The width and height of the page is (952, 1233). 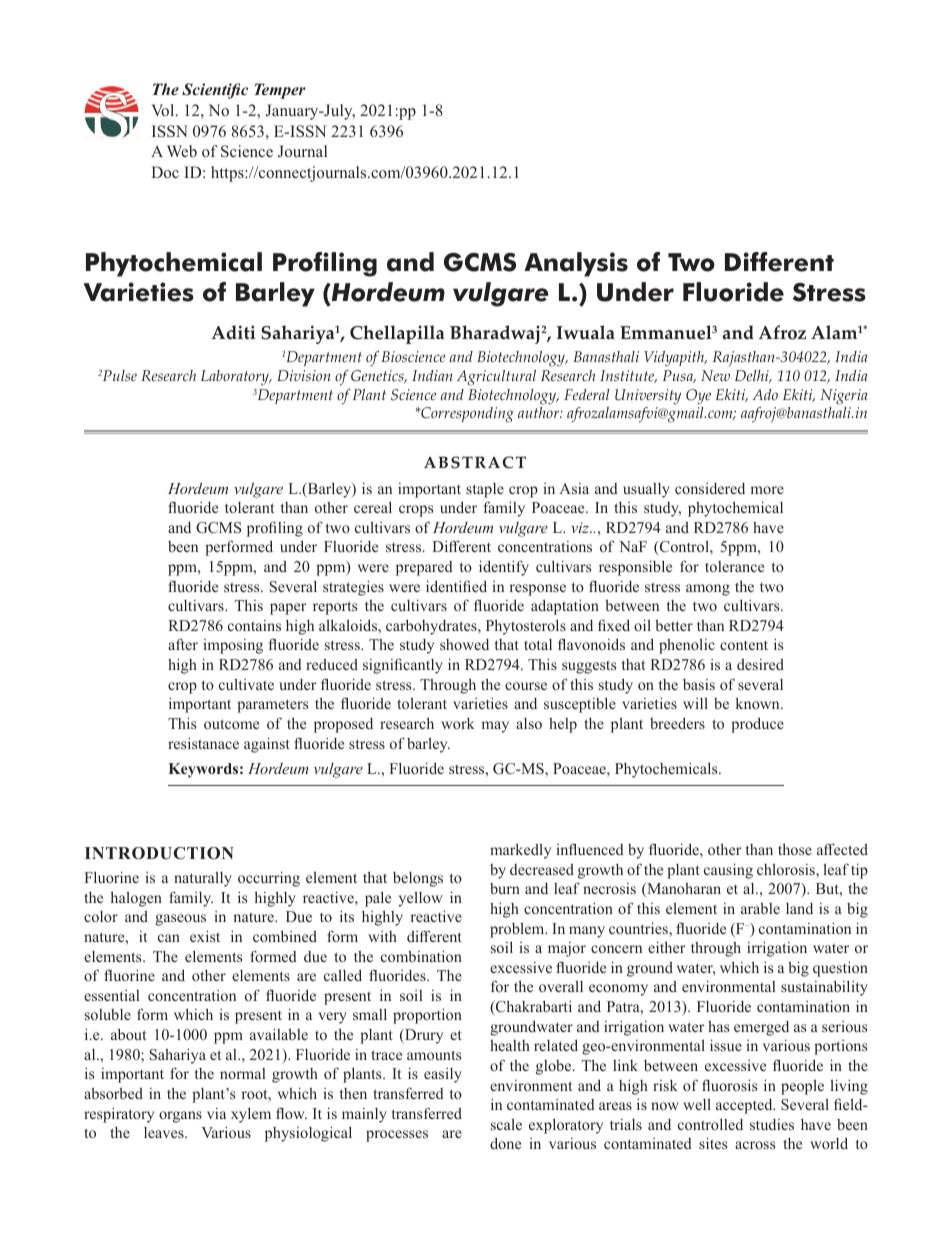 I want to click on Temper, so click(x=280, y=91).
